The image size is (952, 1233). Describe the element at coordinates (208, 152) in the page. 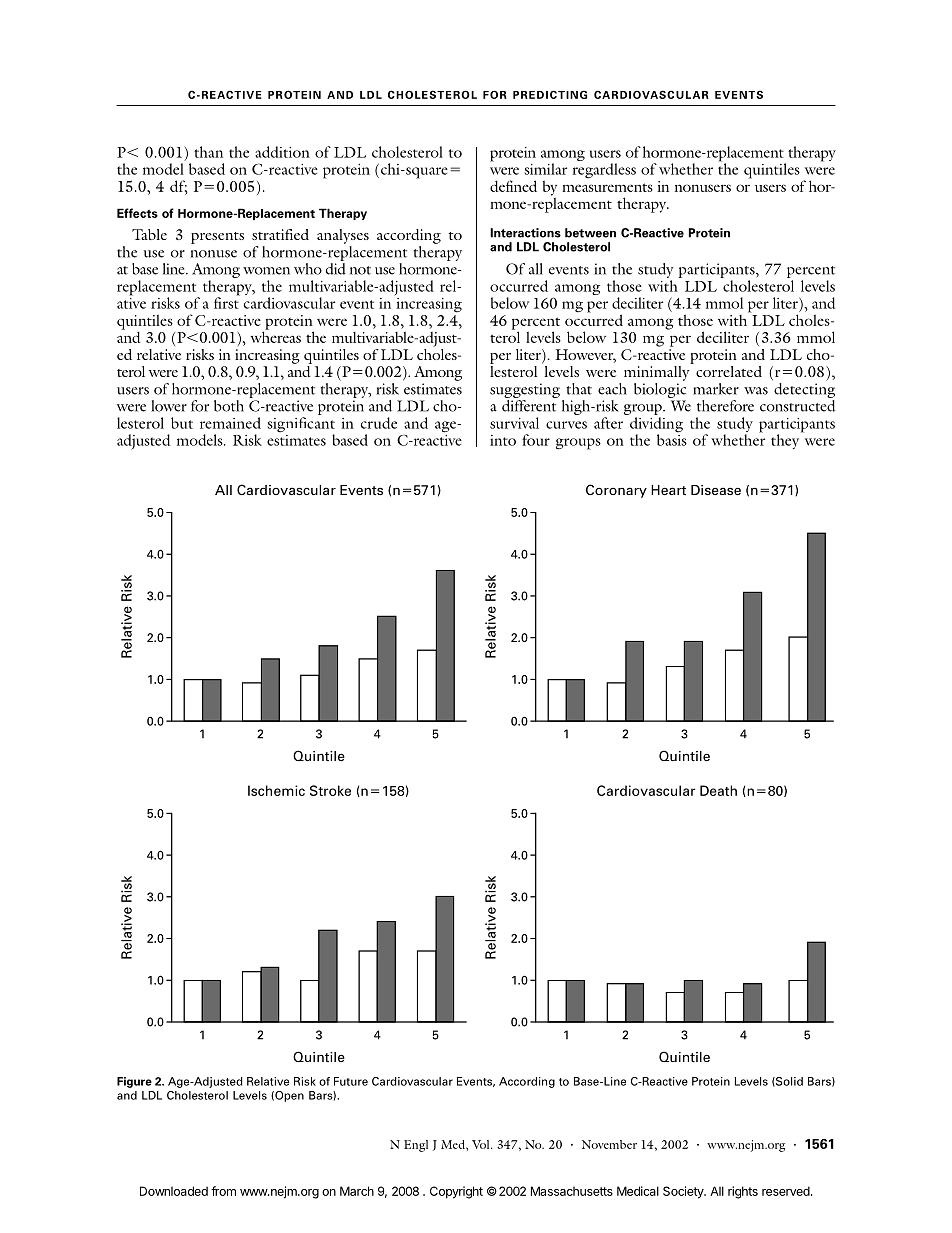

I see `than` at that location.
